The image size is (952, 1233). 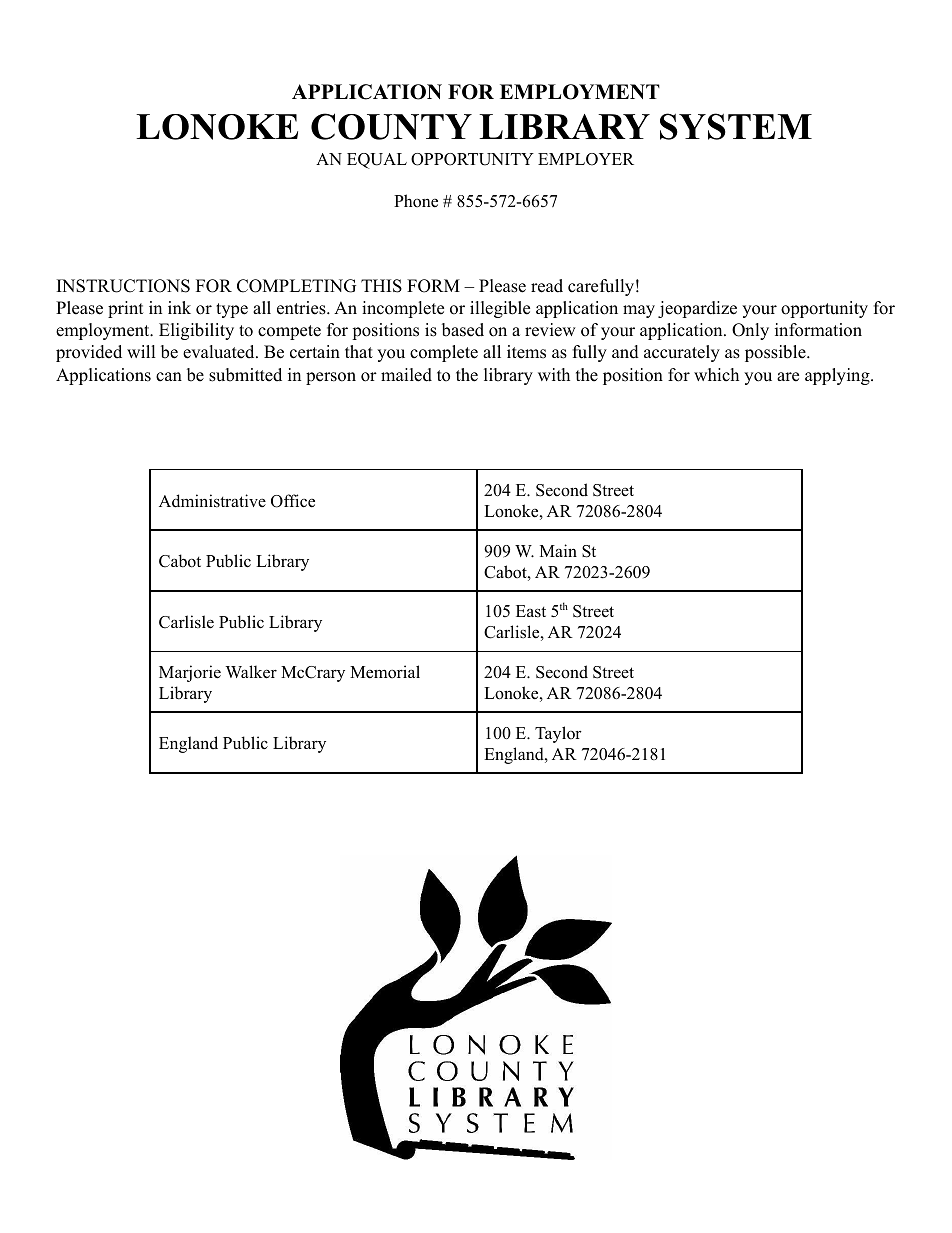 What do you see at coordinates (391, 126) in the screenshot?
I see `COUNTY` at bounding box center [391, 126].
